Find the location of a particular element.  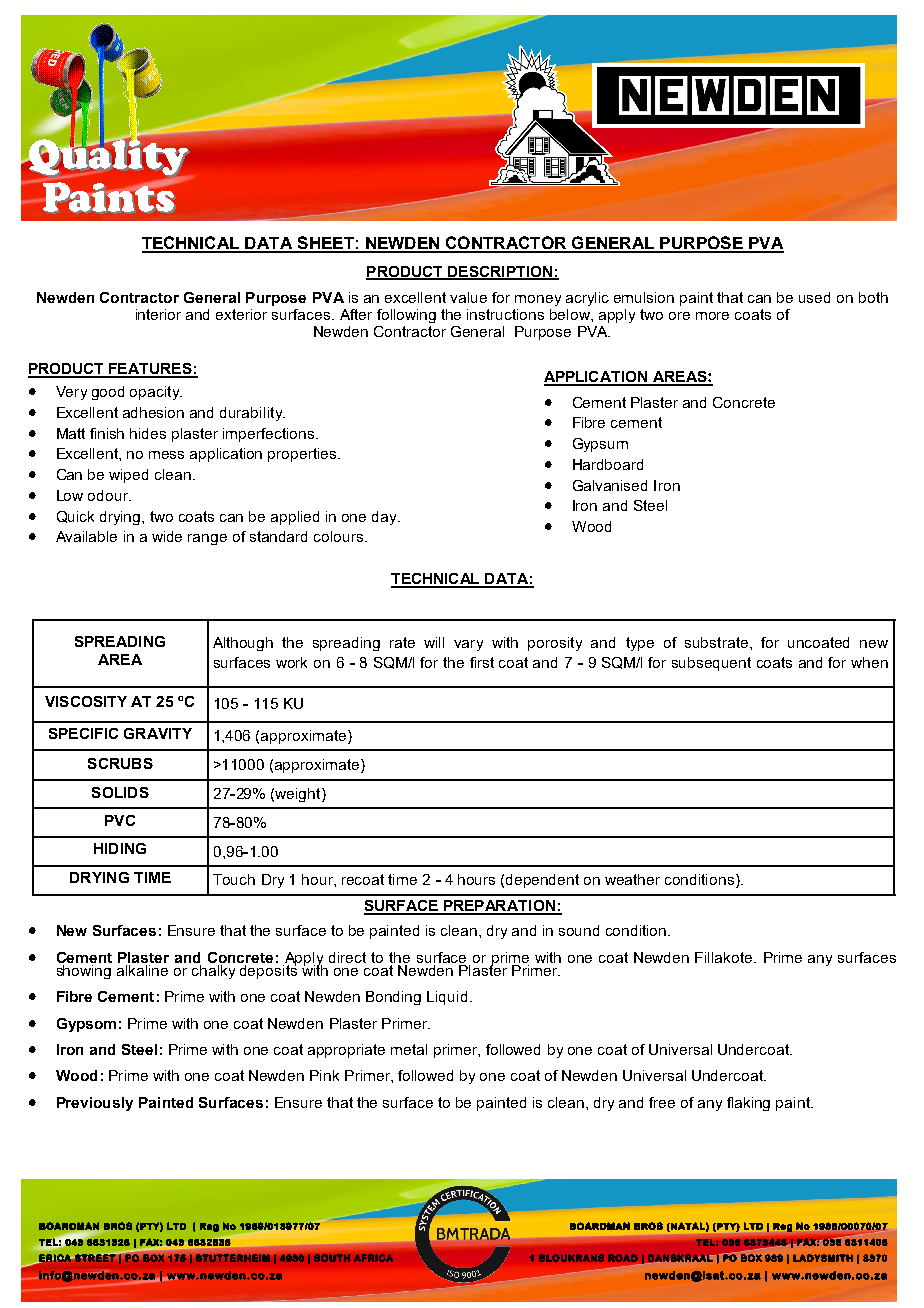

weather is located at coordinates (632, 879).
